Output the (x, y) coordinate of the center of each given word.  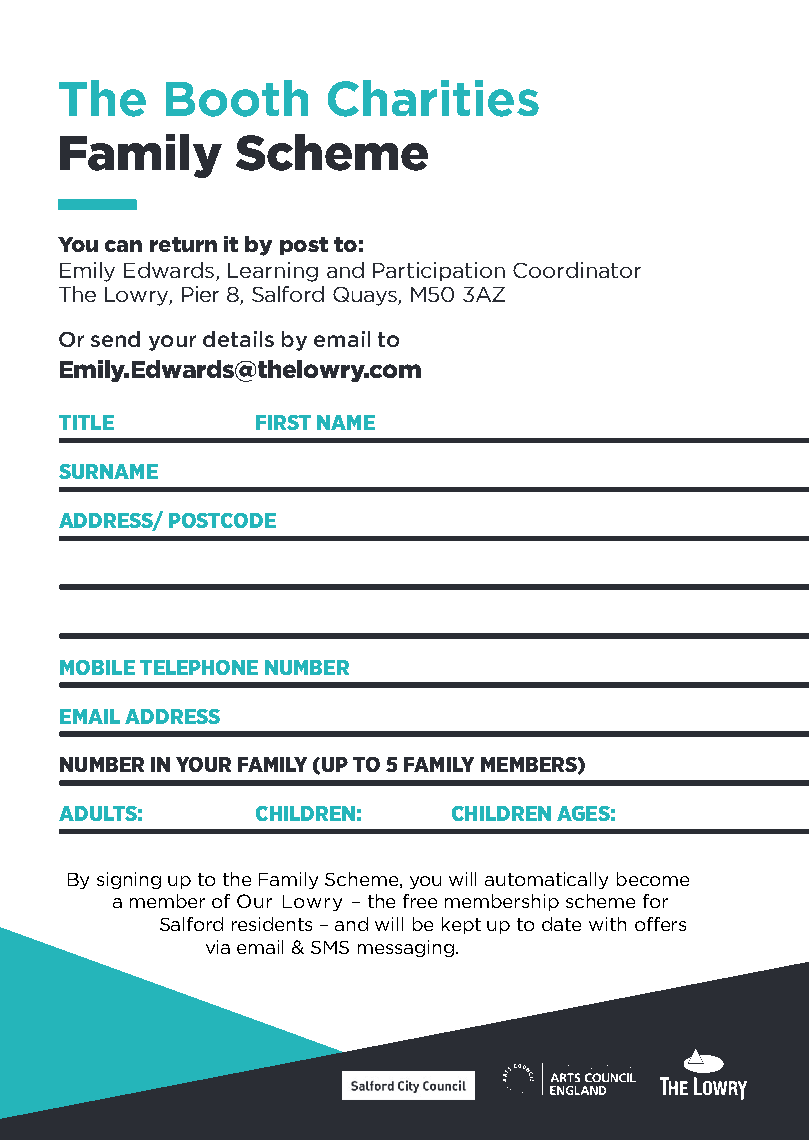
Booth (237, 98)
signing (129, 880)
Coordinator (577, 270)
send (115, 339)
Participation (439, 271)
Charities (433, 98)
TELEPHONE (199, 667)
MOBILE (97, 667)
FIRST (283, 422)
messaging (407, 948)
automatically (546, 880)
